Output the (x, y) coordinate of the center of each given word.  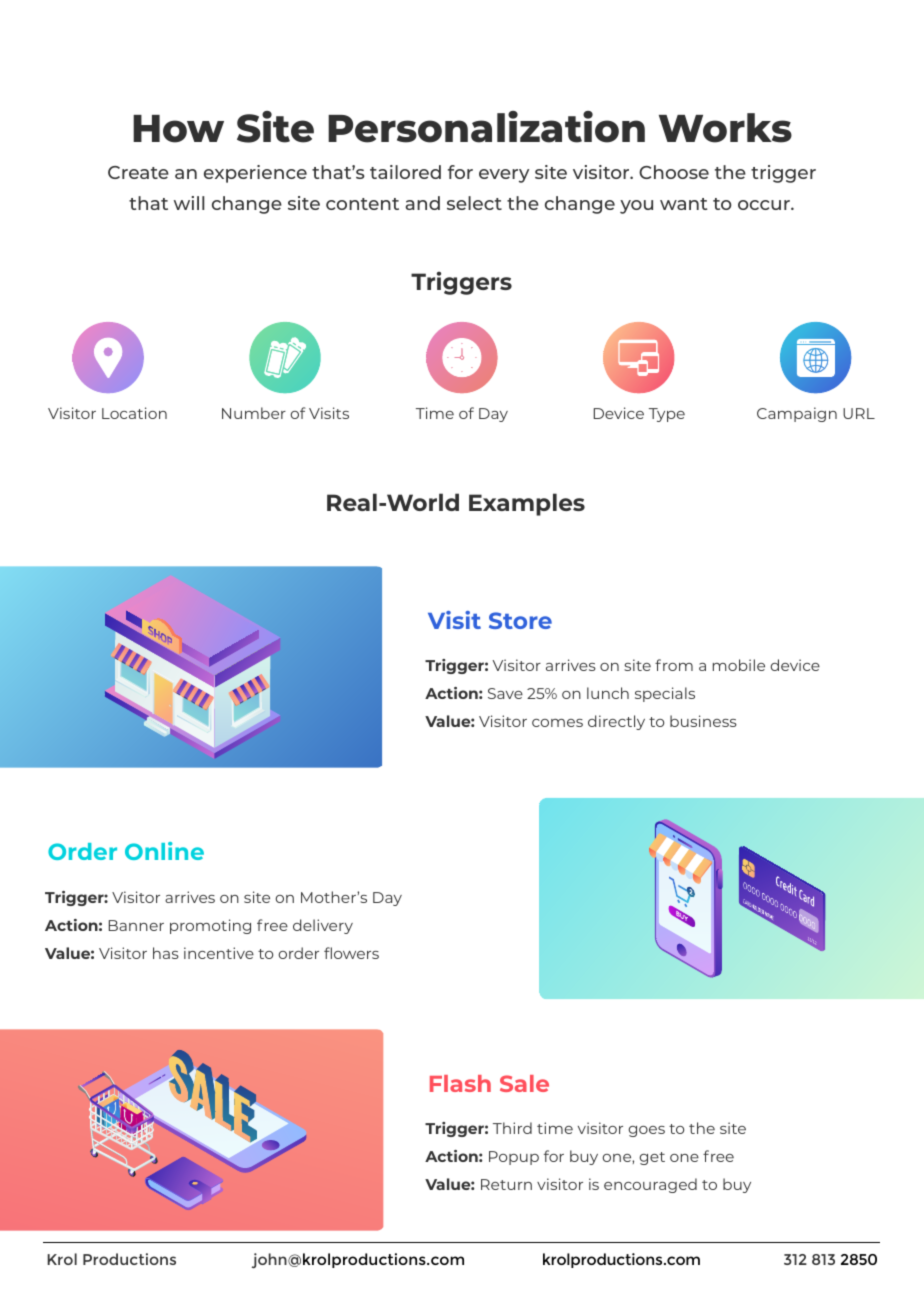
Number (254, 413)
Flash (460, 1083)
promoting (210, 926)
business (703, 721)
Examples (527, 504)
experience (255, 174)
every (504, 176)
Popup (514, 1158)
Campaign (797, 414)
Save (505, 693)
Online (164, 851)
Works (725, 128)
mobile (739, 665)
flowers (351, 953)
